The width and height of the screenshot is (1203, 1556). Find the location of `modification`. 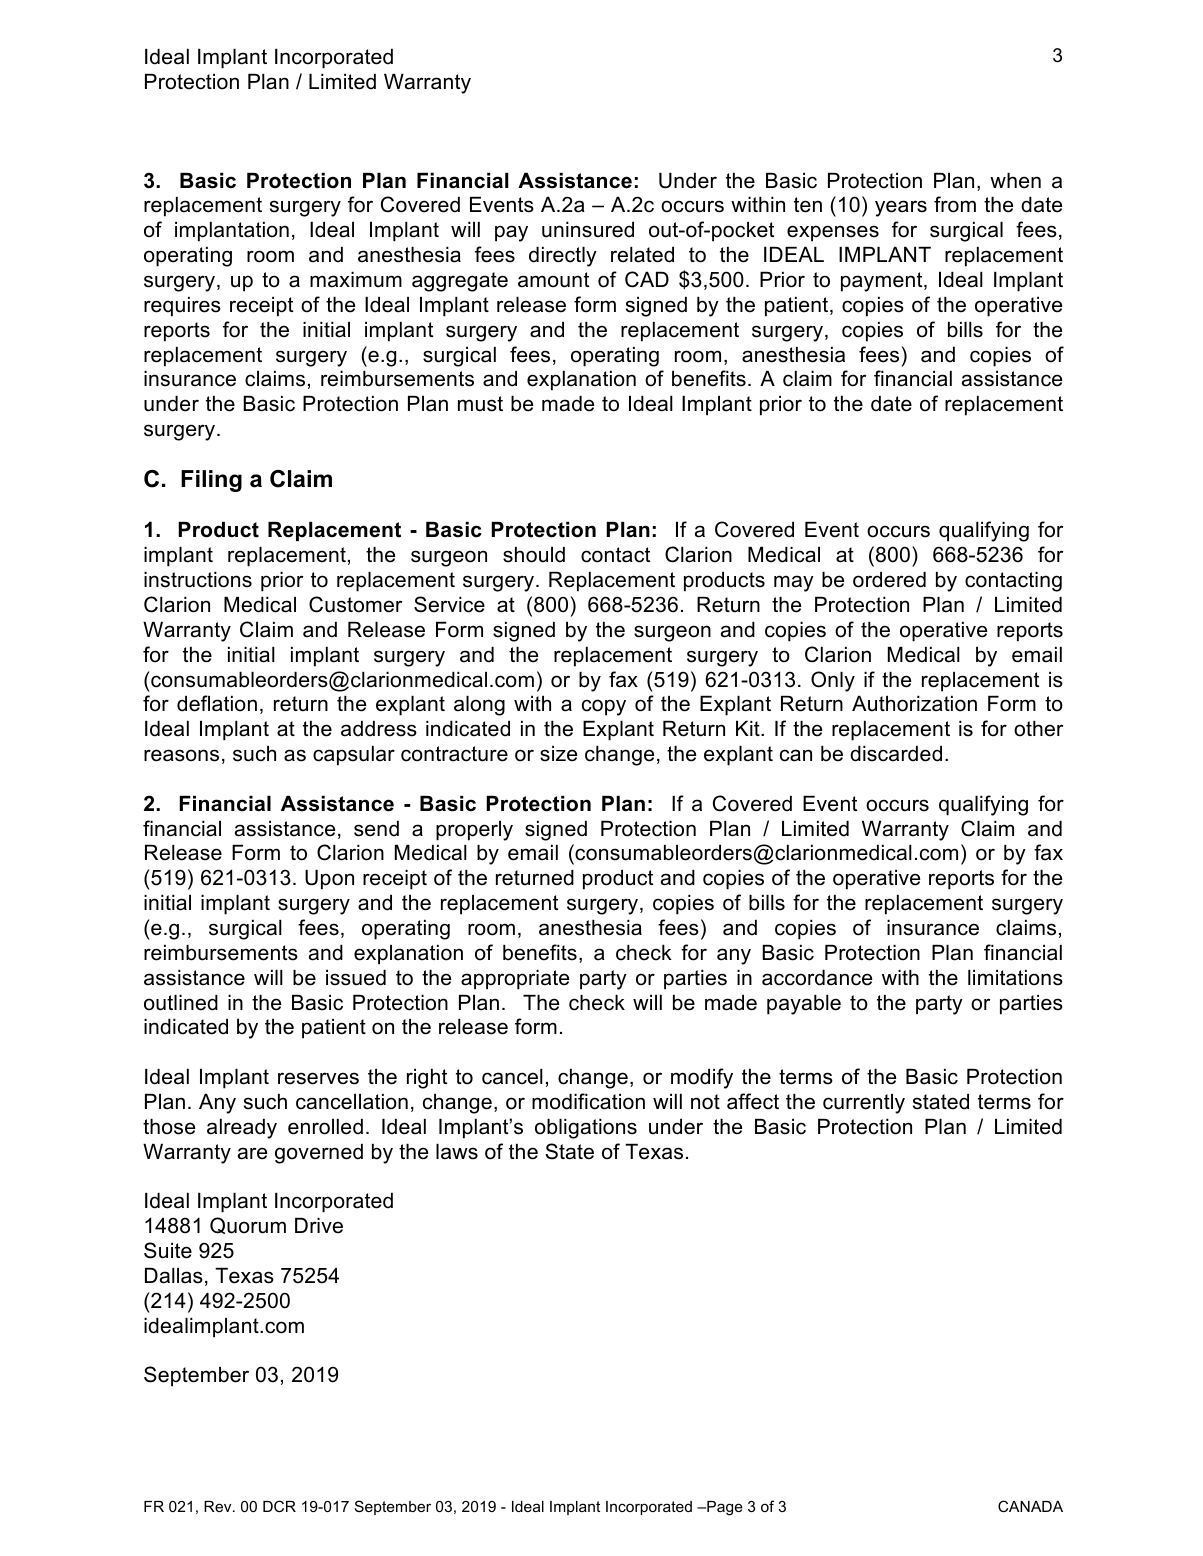

modification is located at coordinates (588, 1101).
